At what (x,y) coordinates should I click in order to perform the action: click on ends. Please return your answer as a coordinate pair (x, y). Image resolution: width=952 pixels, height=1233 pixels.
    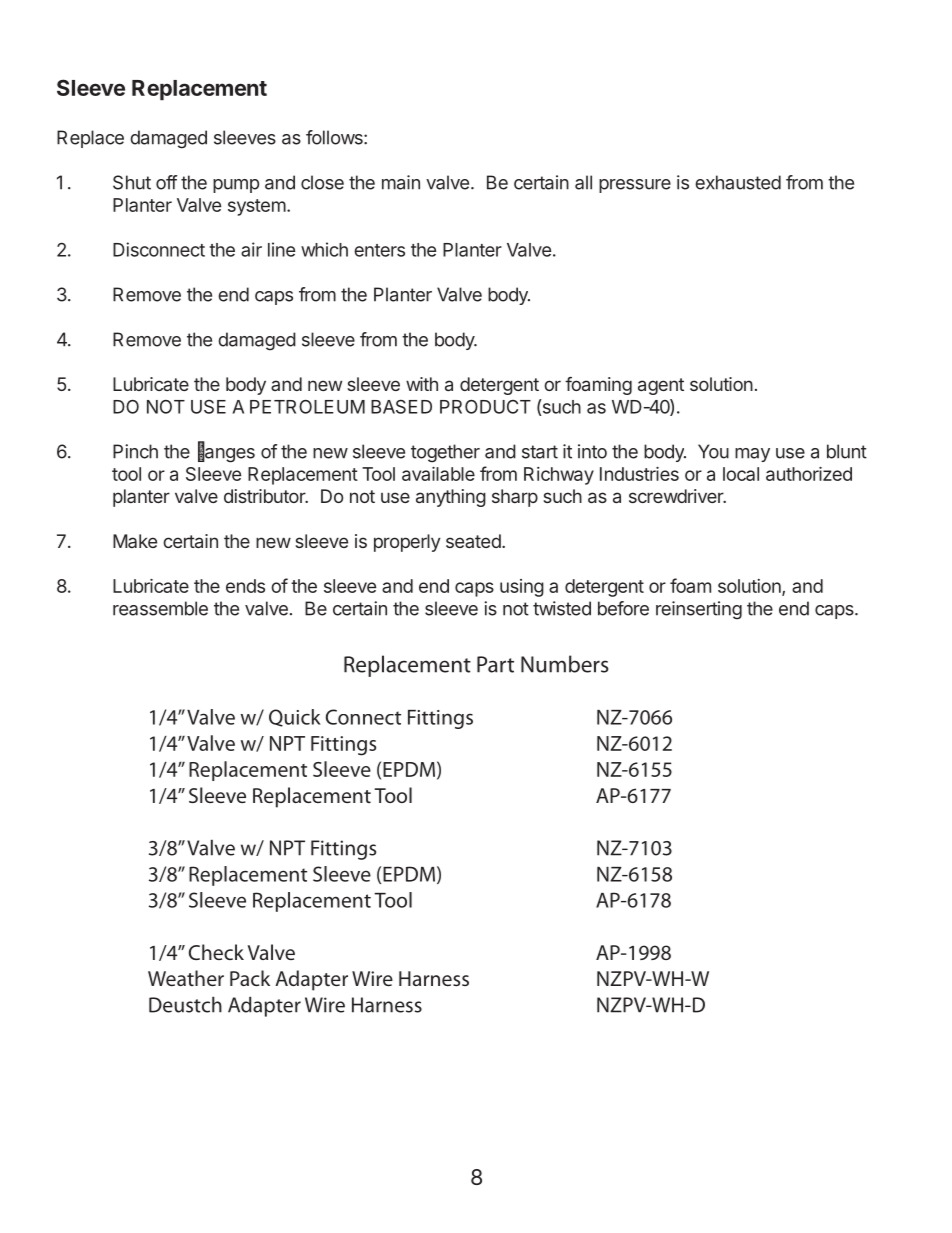
    Looking at the image, I should click on (245, 586).
